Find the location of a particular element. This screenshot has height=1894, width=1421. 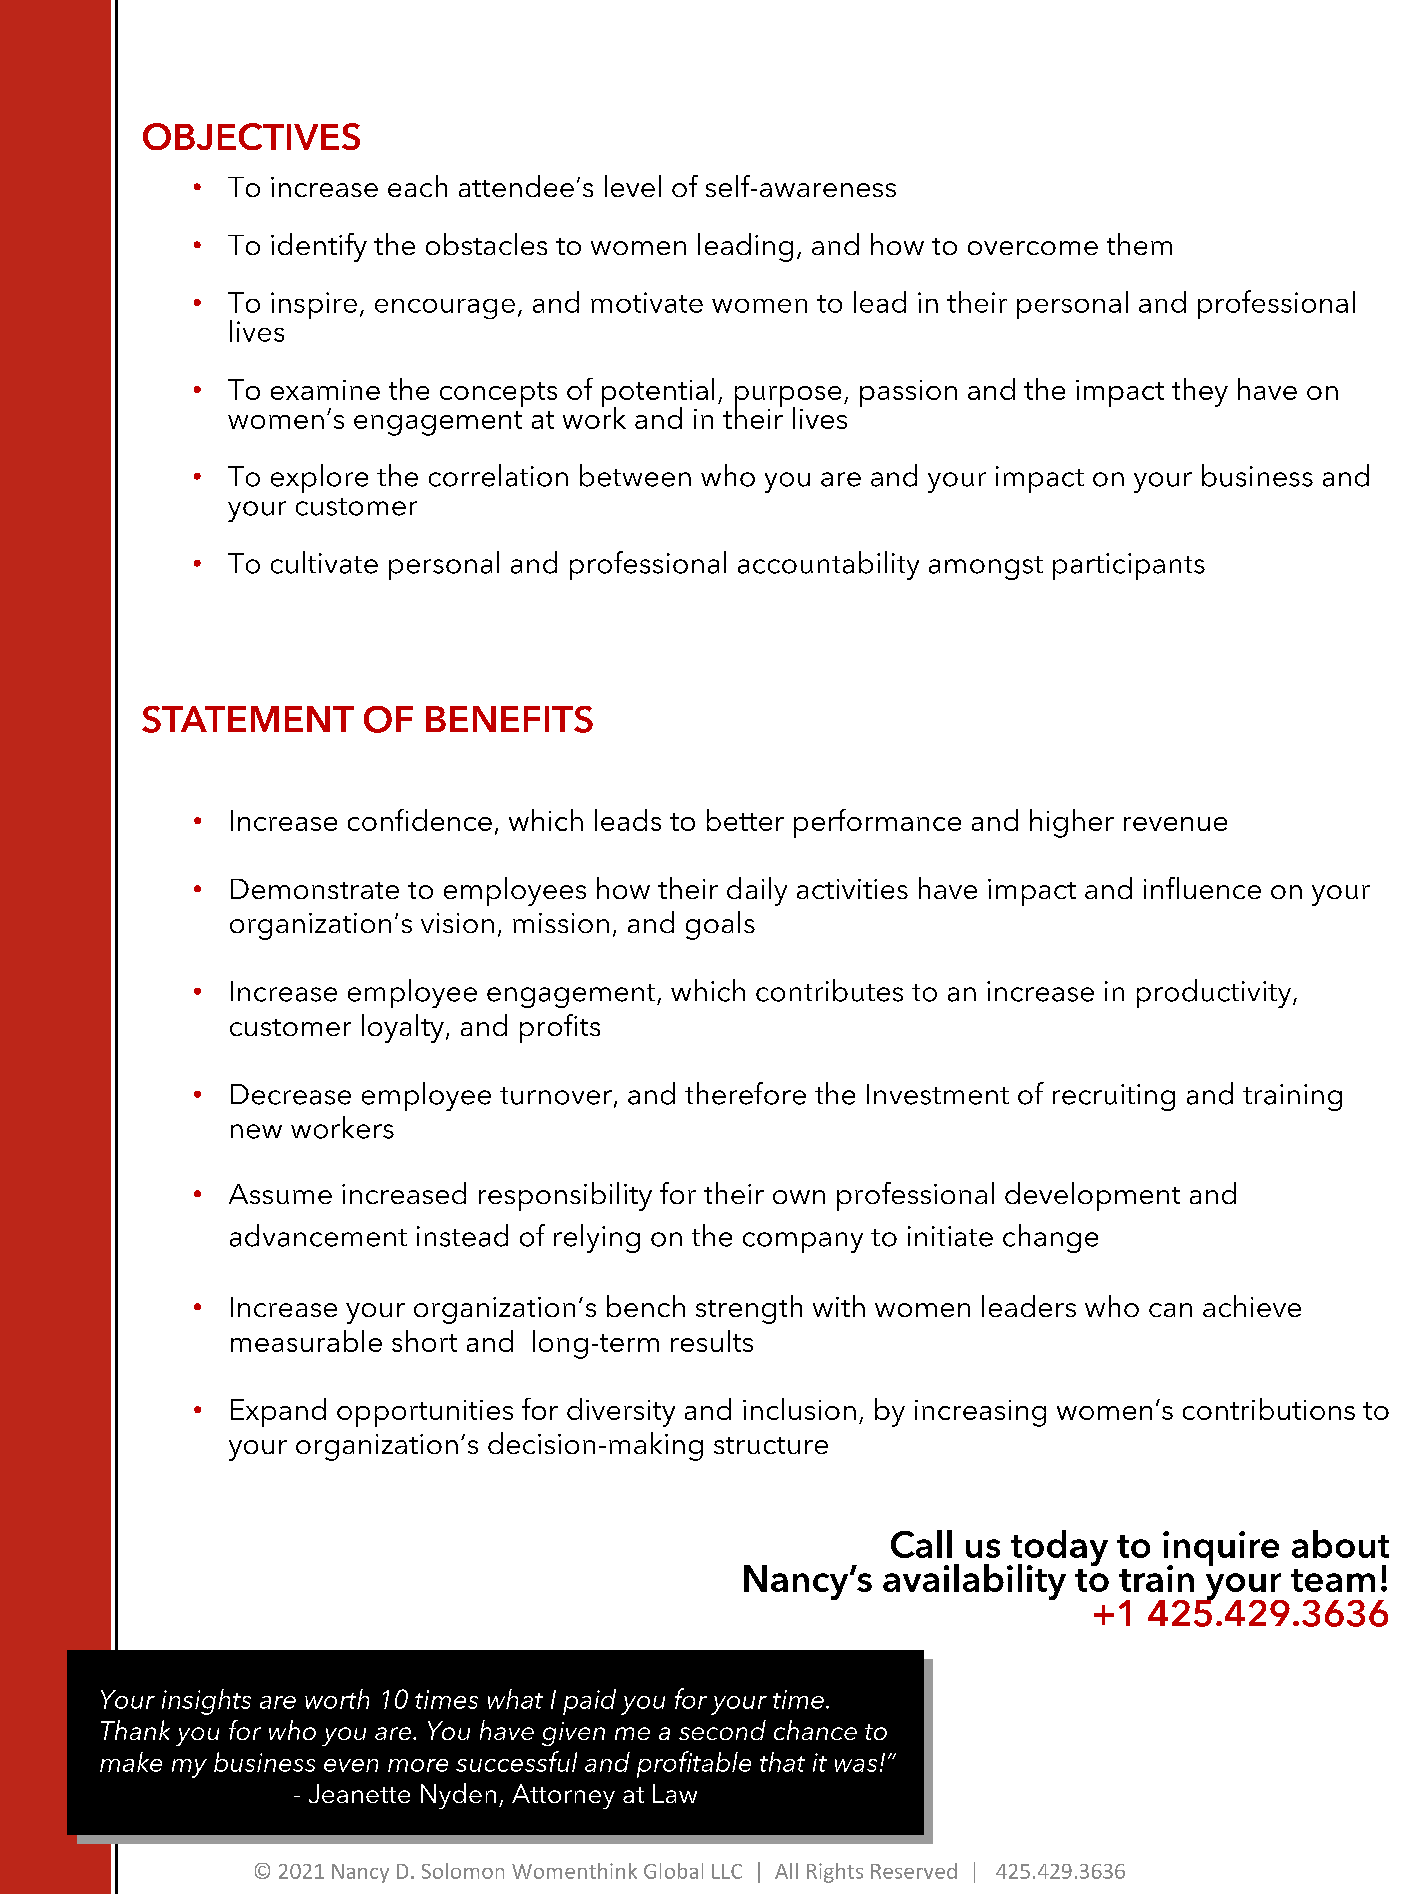

level is located at coordinates (633, 186).
